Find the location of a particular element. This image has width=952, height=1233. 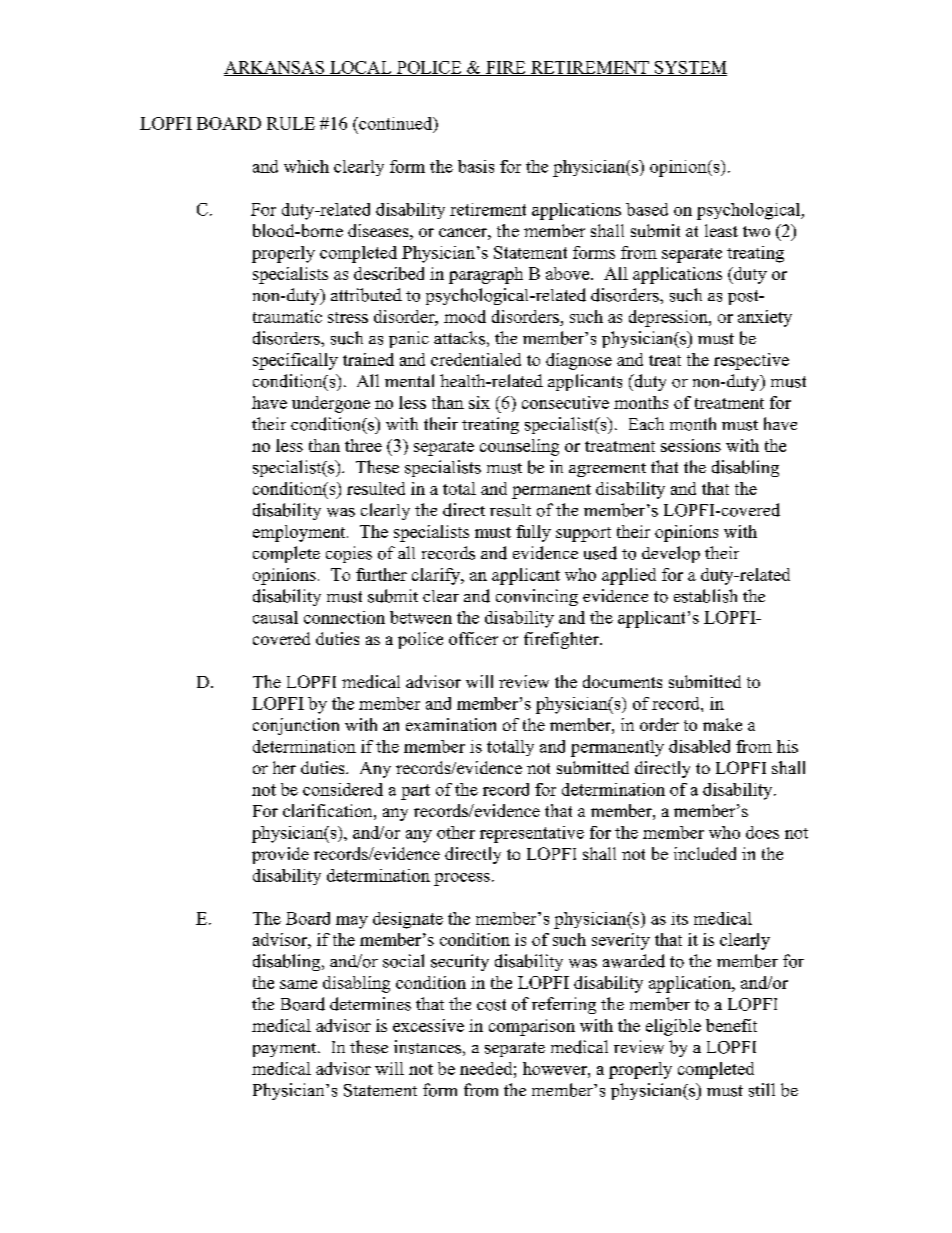

however is located at coordinates (556, 1068).
